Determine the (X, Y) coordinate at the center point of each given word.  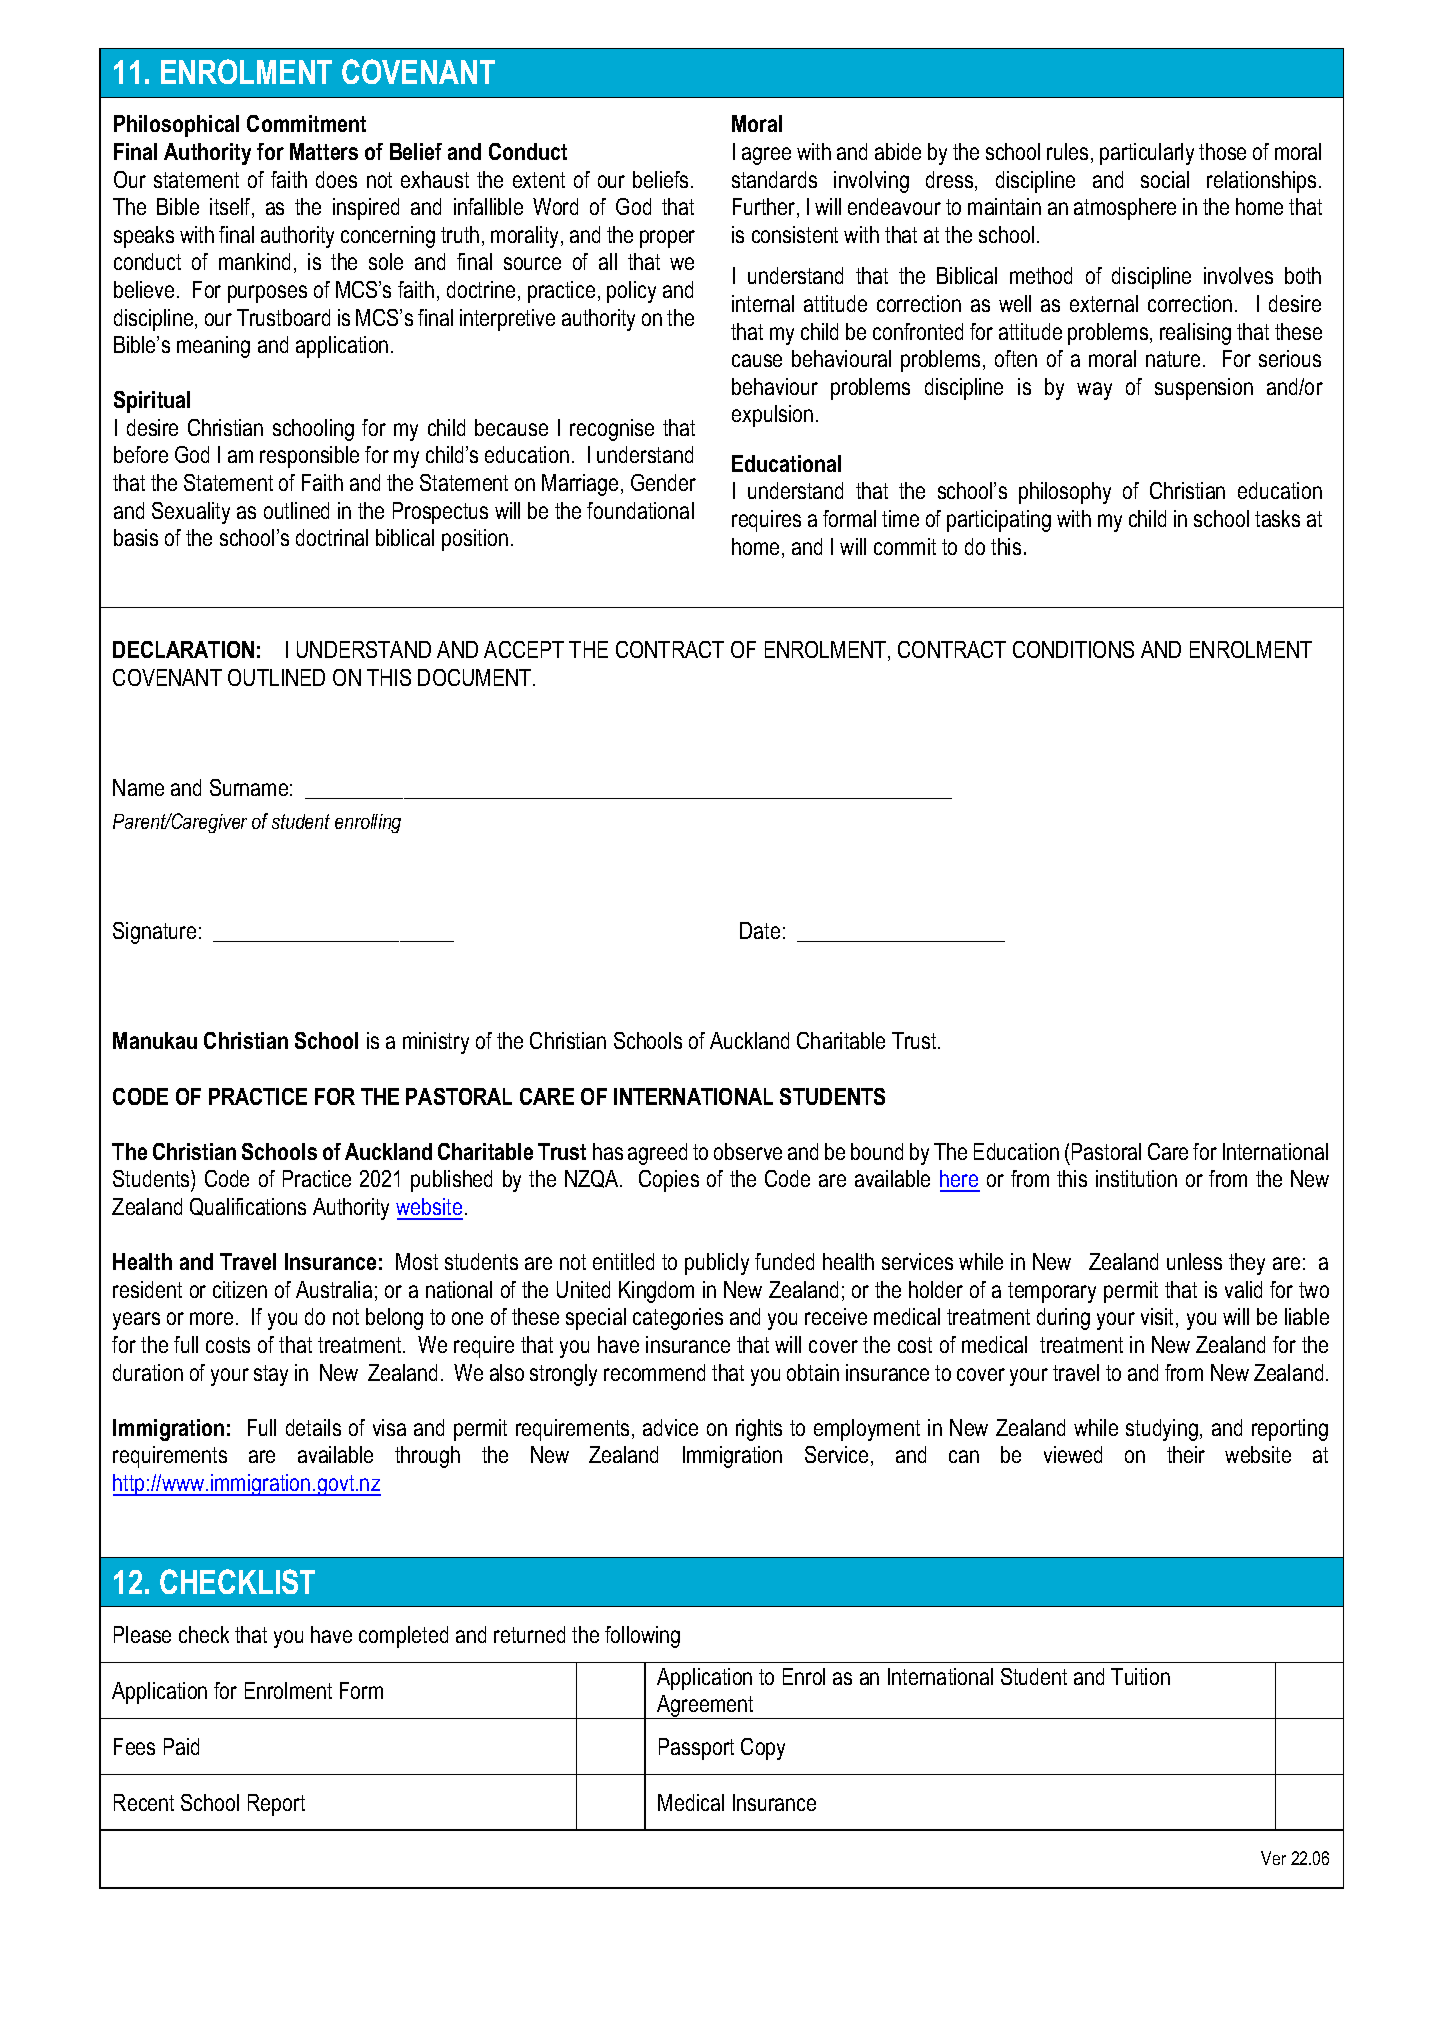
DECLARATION (183, 649)
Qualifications (248, 1207)
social (1165, 179)
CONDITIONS (1073, 649)
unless (1194, 1261)
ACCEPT (524, 649)
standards (774, 179)
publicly (717, 1264)
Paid (181, 1746)
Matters (324, 151)
